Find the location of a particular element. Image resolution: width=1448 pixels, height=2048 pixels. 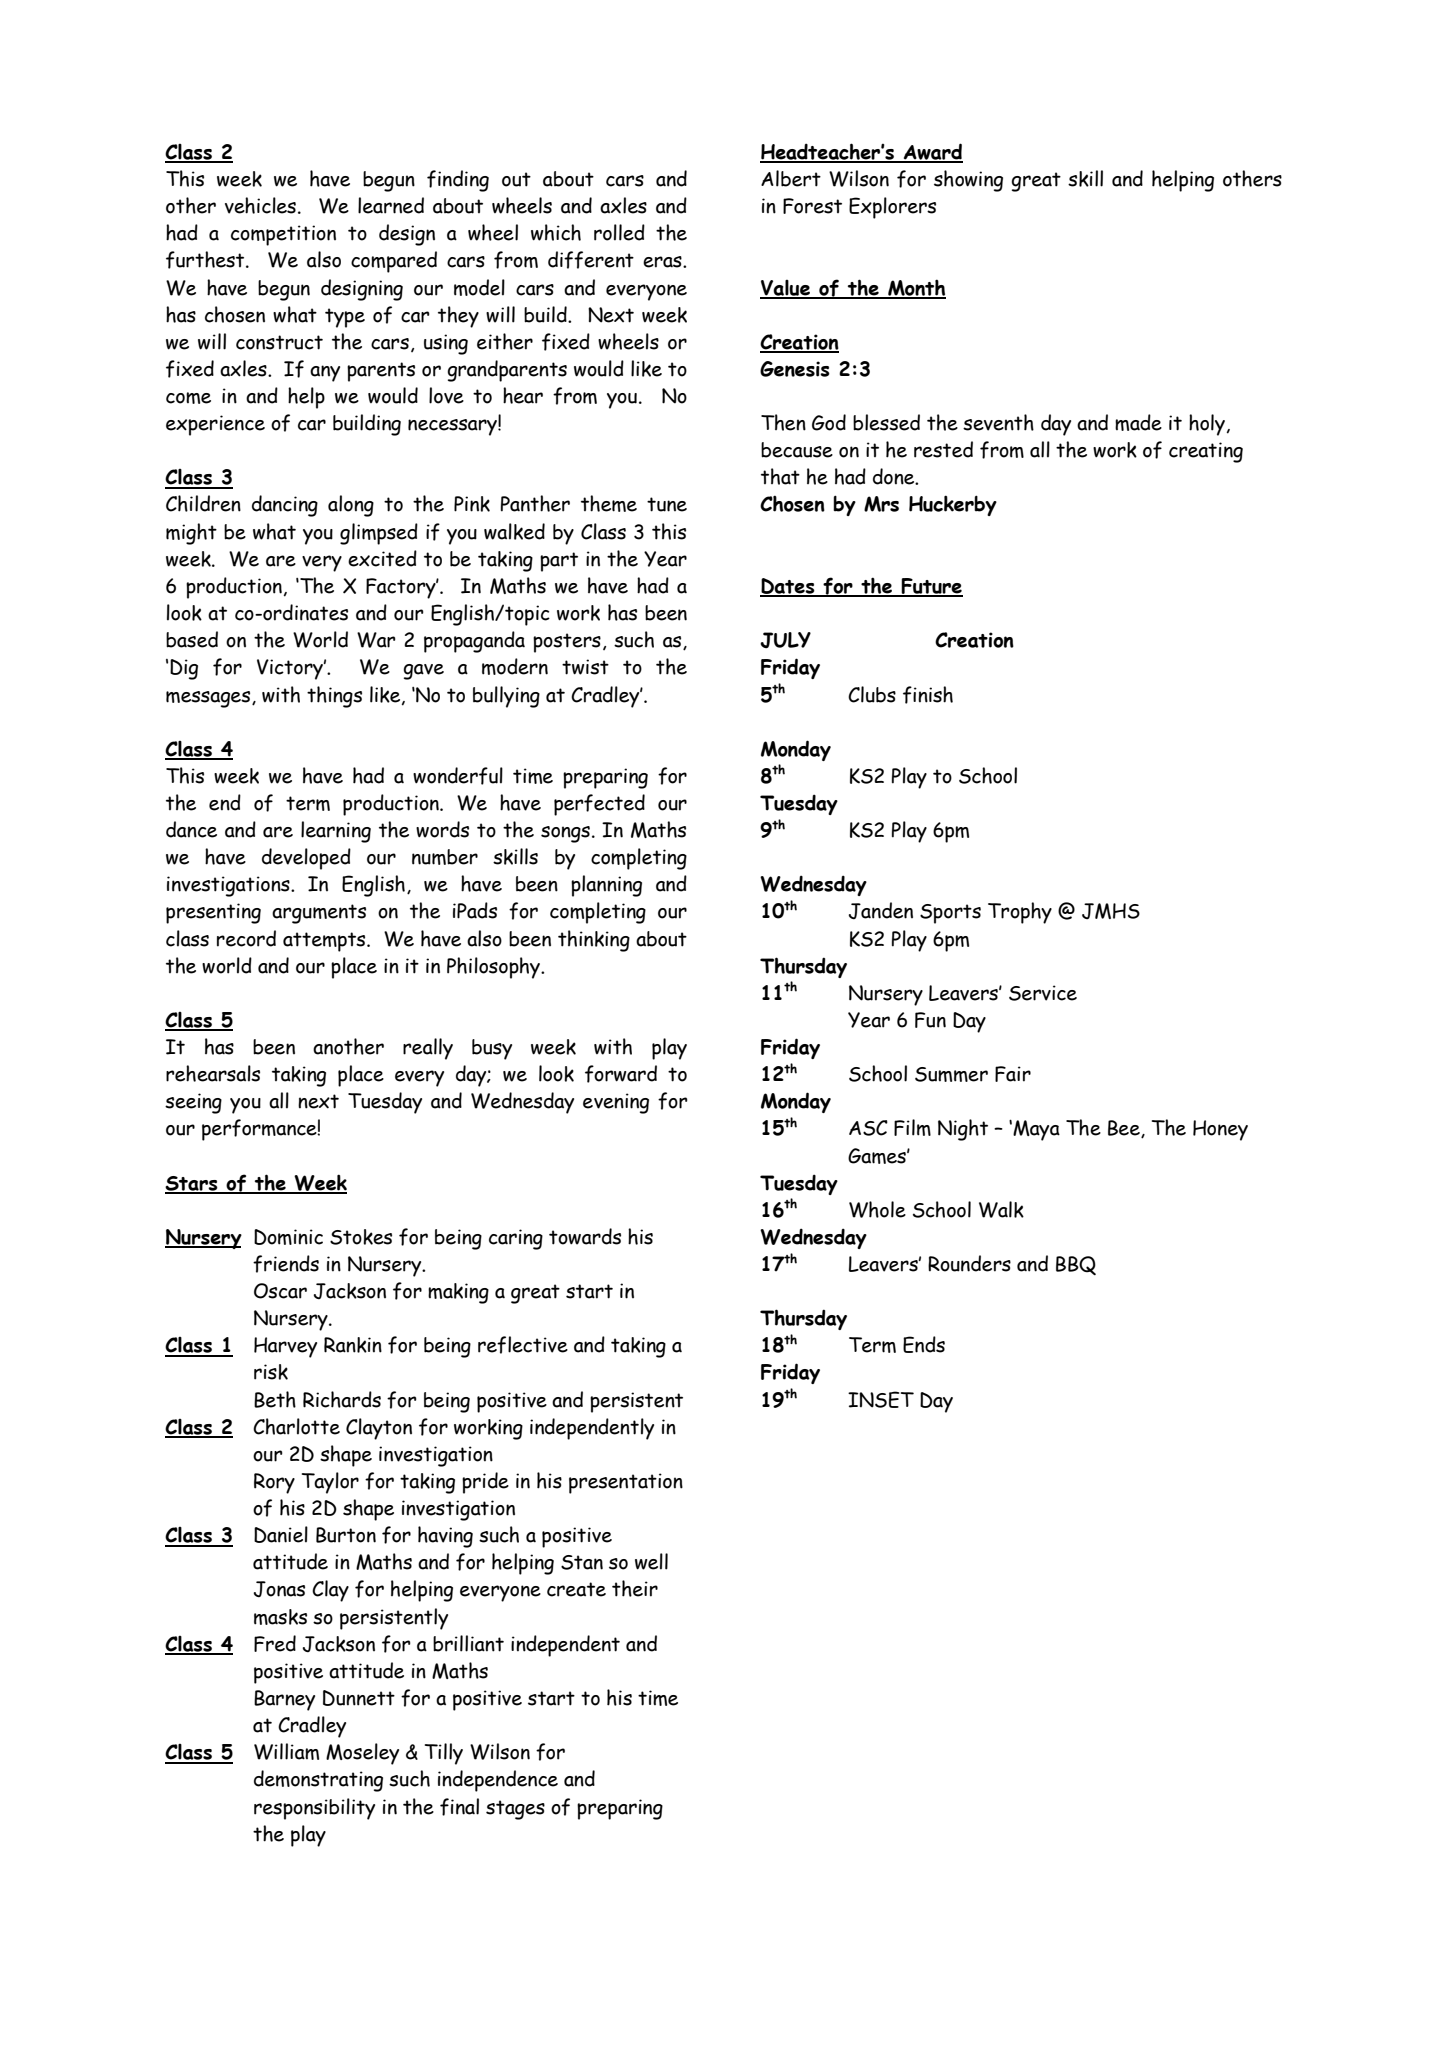

eras is located at coordinates (663, 262).
